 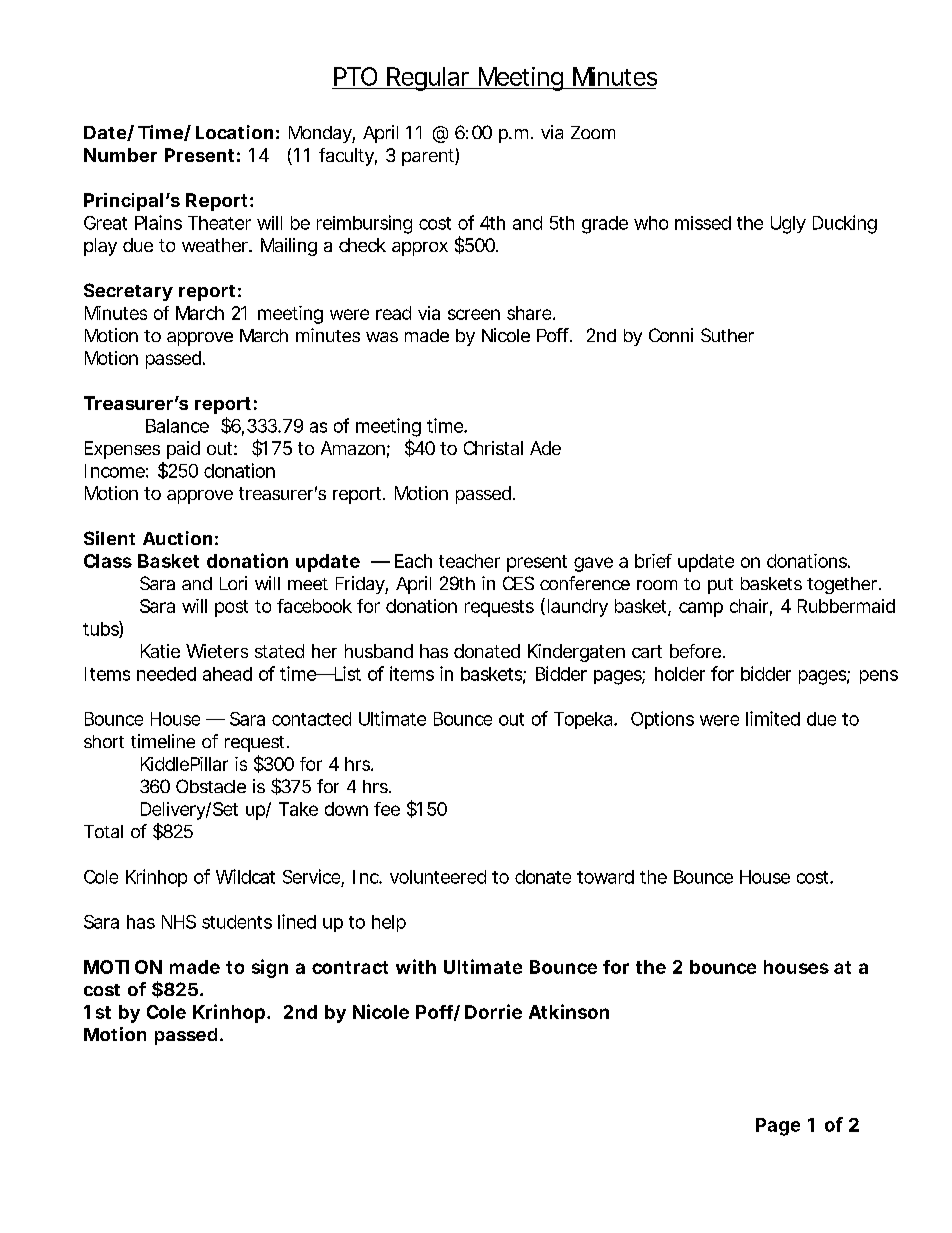 I want to click on Silent, so click(x=109, y=538).
